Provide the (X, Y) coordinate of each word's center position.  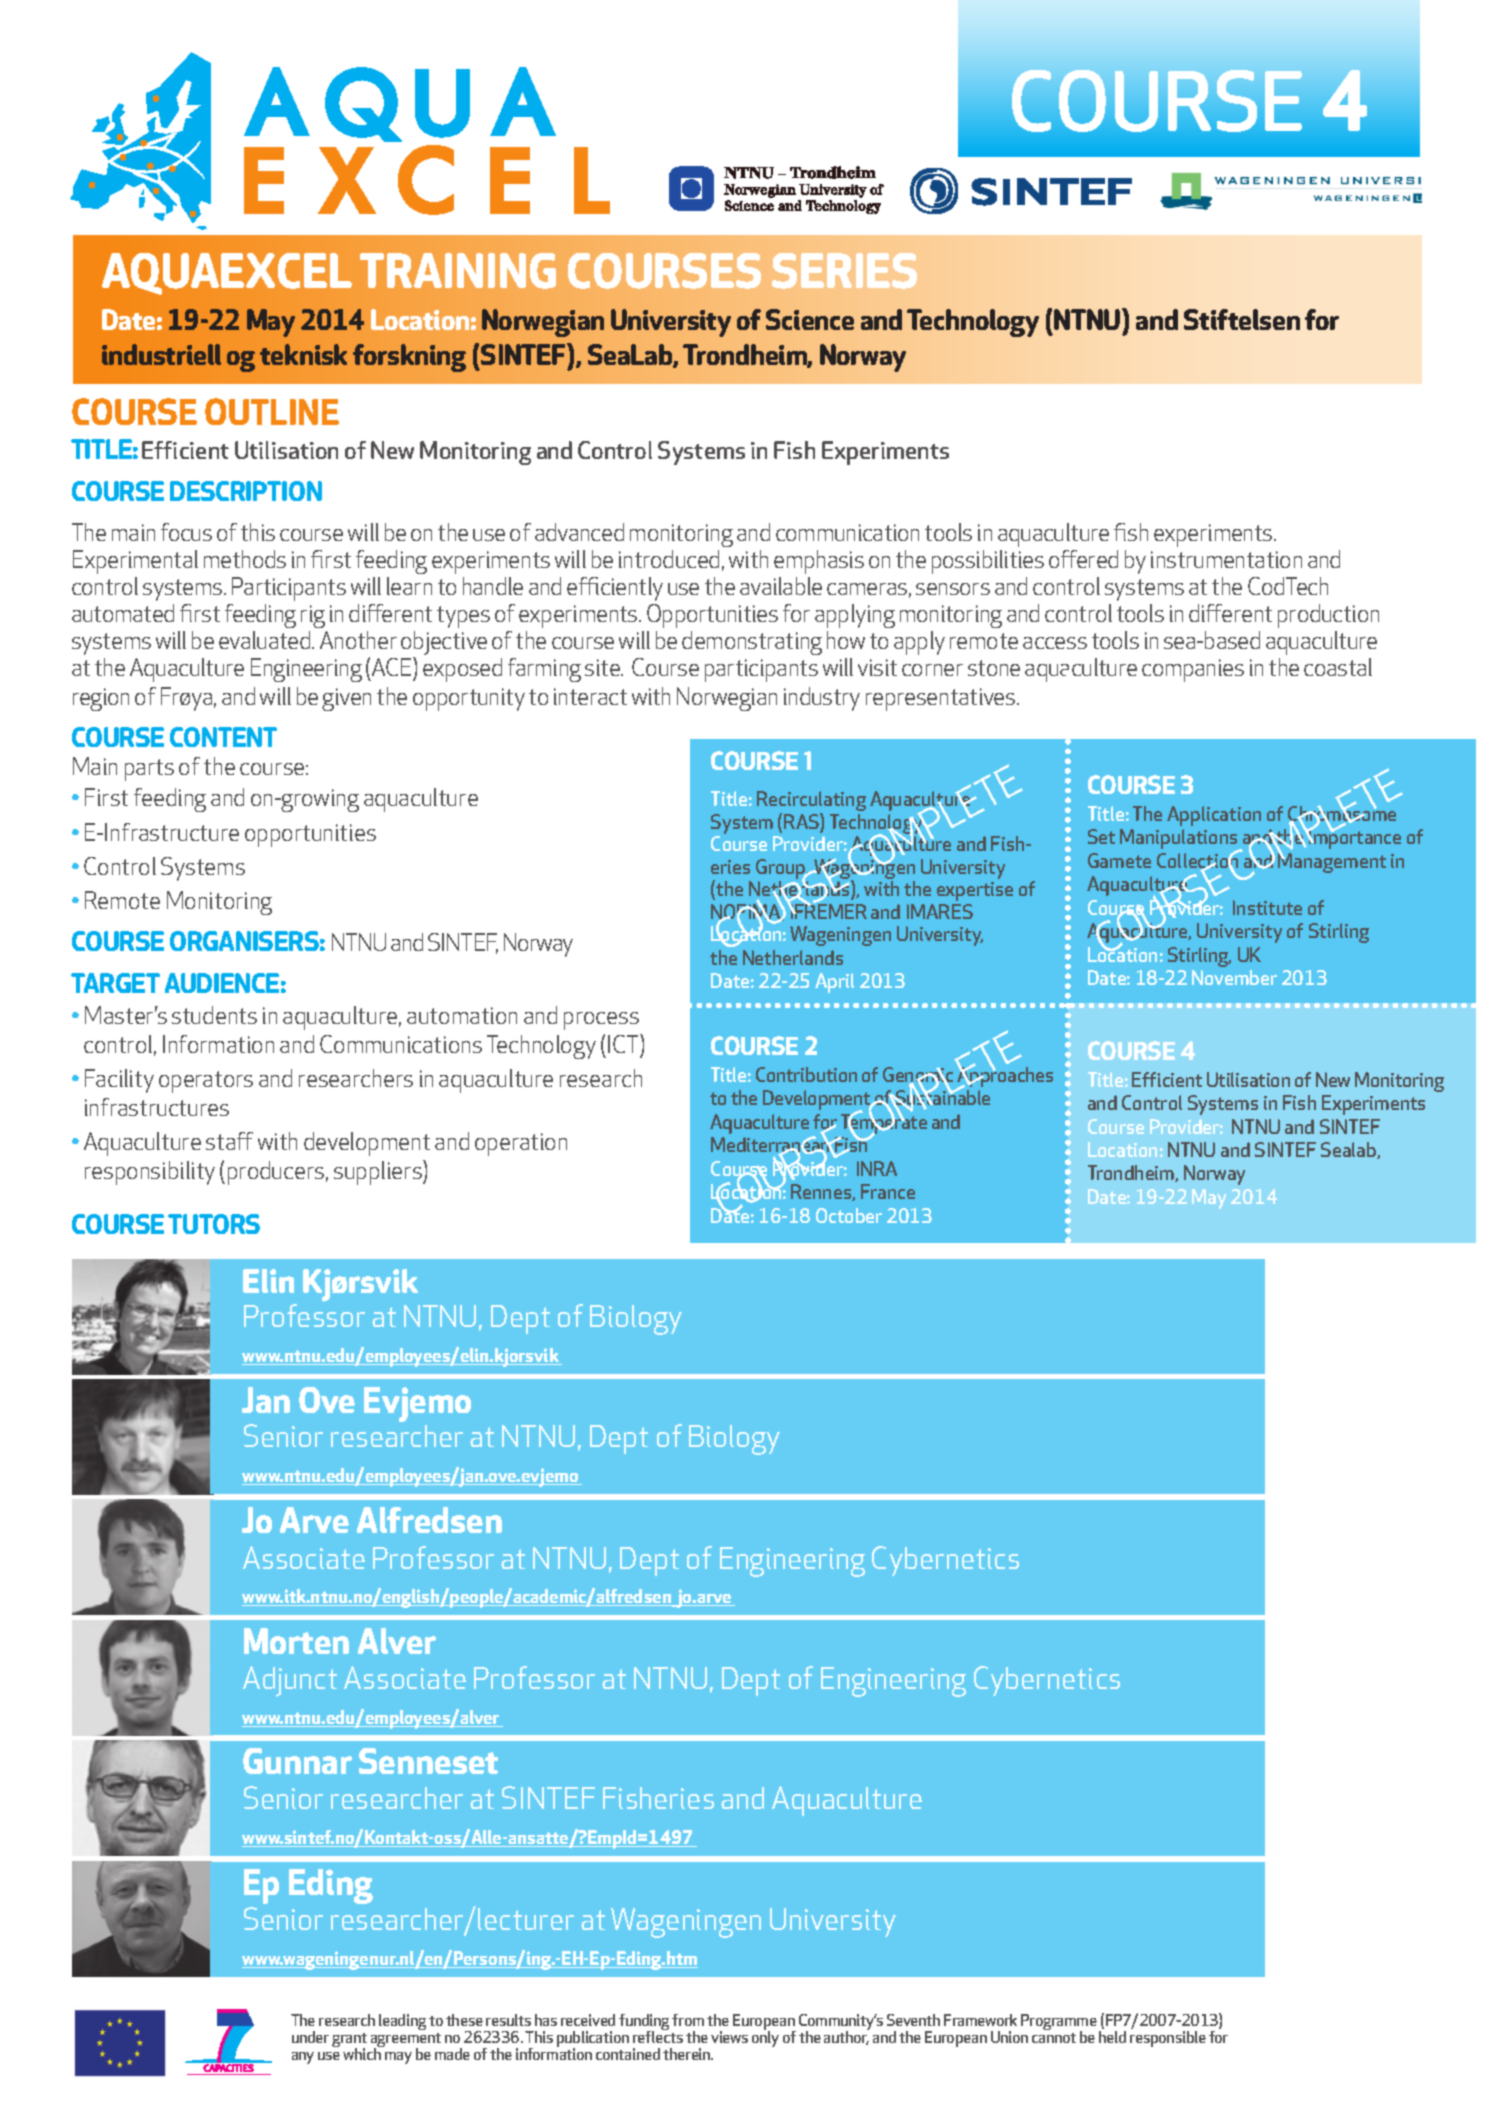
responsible (1168, 2039)
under (310, 2037)
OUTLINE (272, 411)
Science (810, 319)
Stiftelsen (1242, 319)
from (688, 2020)
